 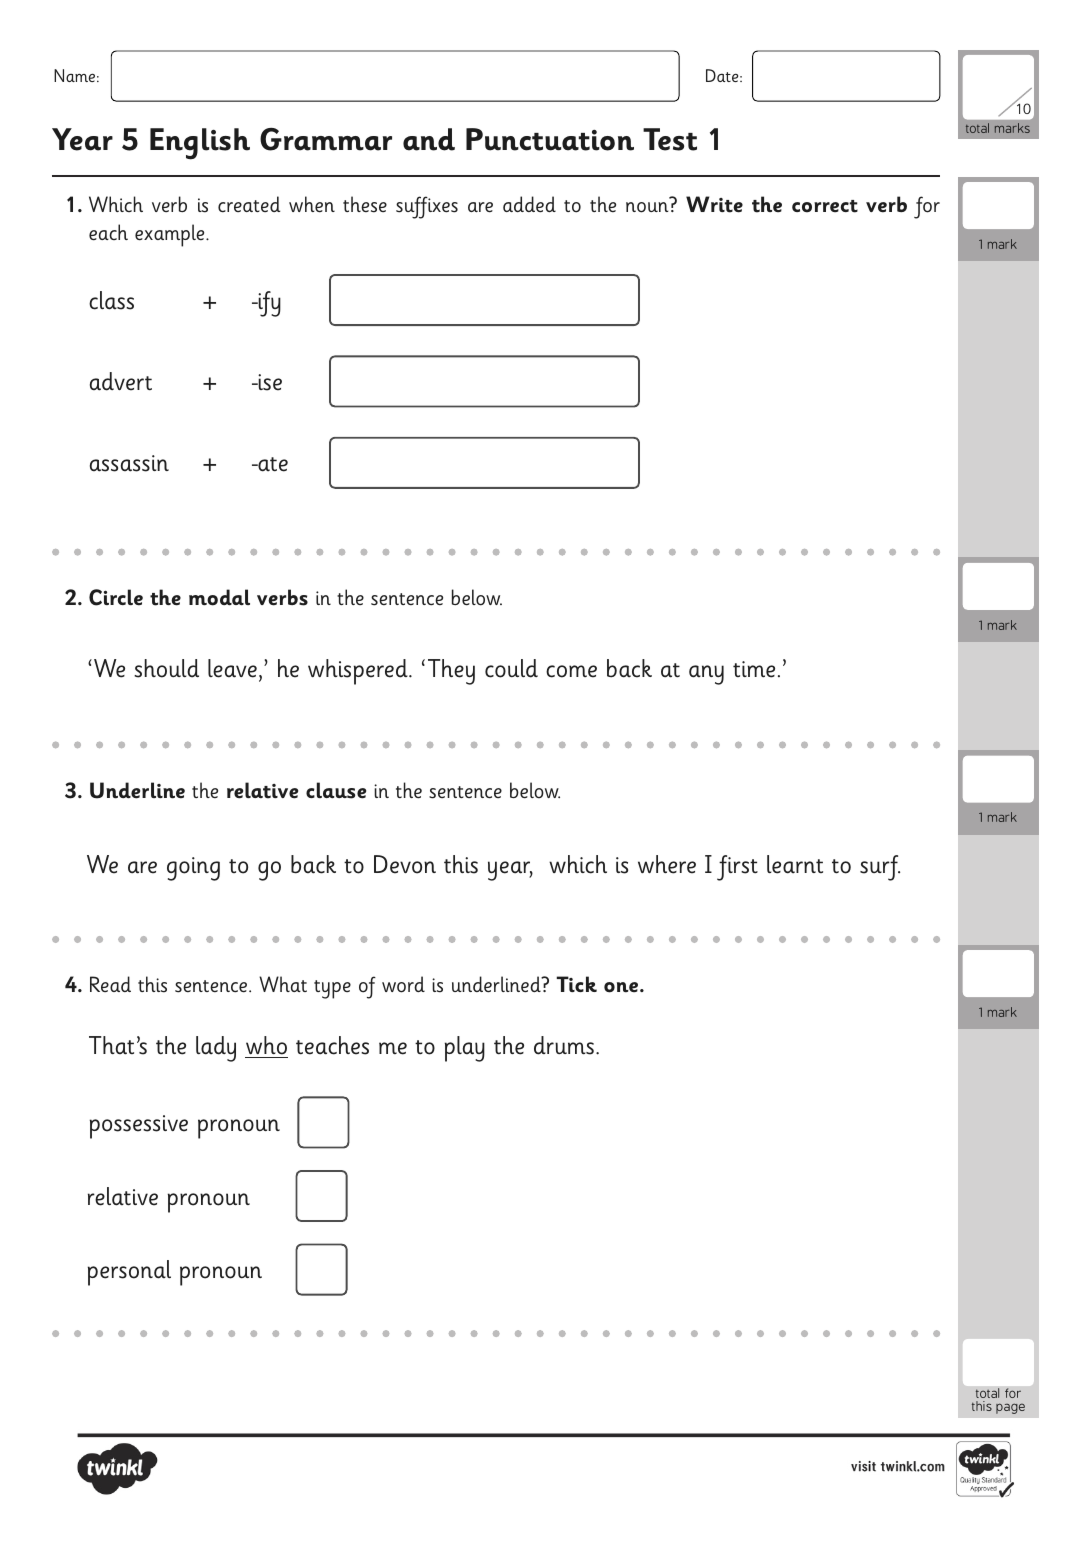 I want to click on time, so click(x=754, y=669).
